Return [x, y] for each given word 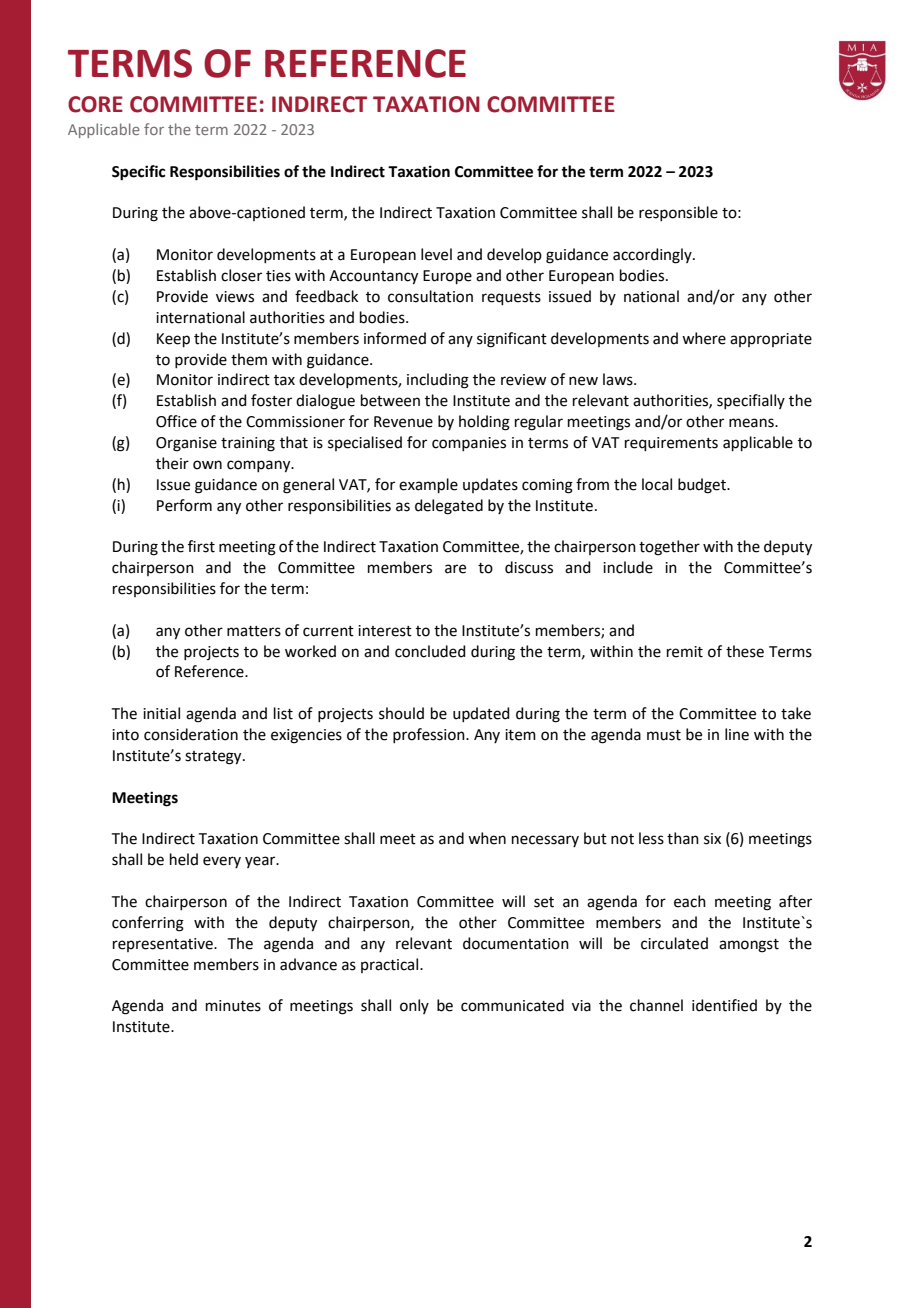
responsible [678, 213]
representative [164, 945]
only [414, 1006]
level [436, 254]
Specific [138, 173]
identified [724, 1005]
